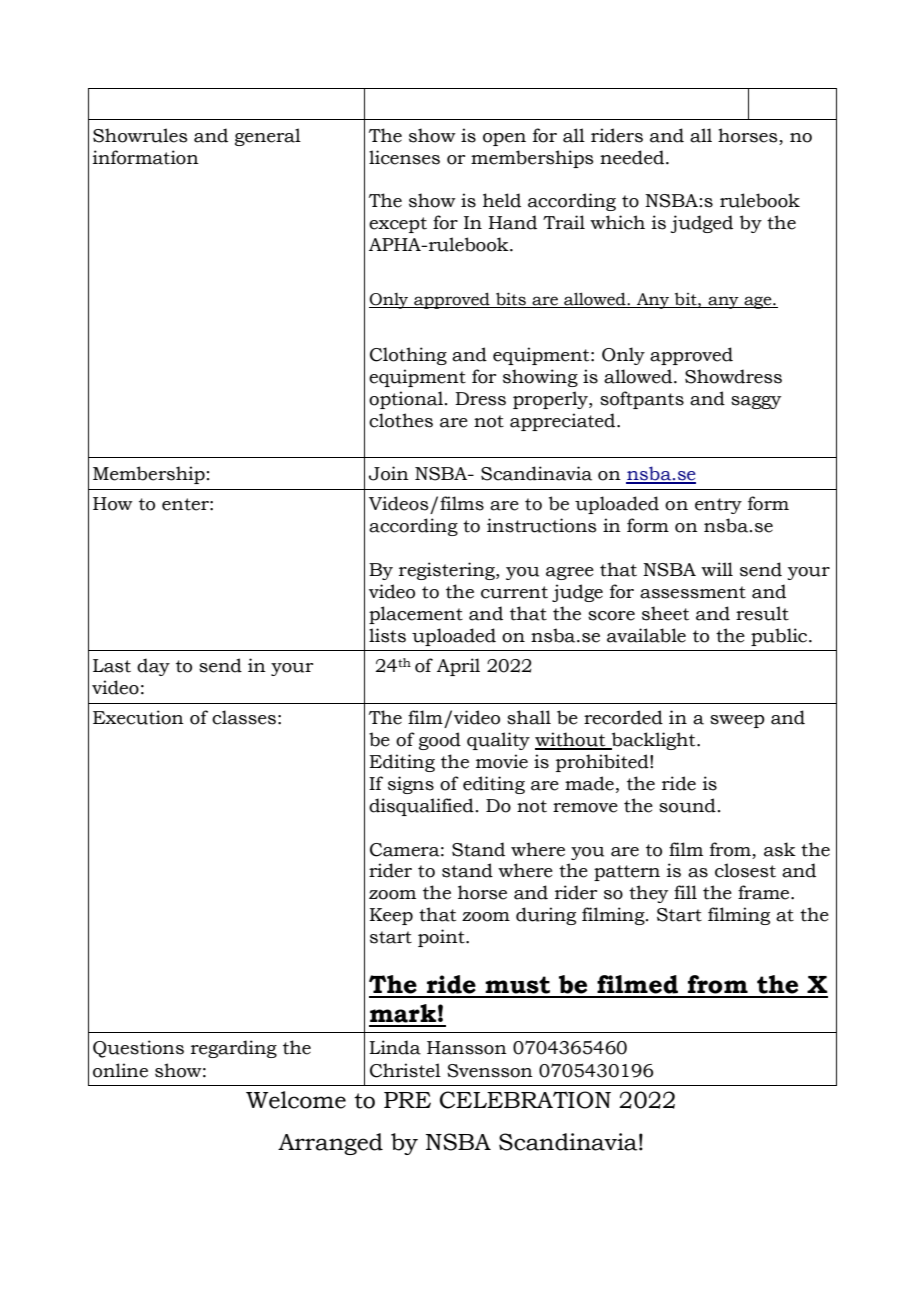 The image size is (924, 1307). What do you see at coordinates (153, 667) in the screenshot?
I see `day` at bounding box center [153, 667].
